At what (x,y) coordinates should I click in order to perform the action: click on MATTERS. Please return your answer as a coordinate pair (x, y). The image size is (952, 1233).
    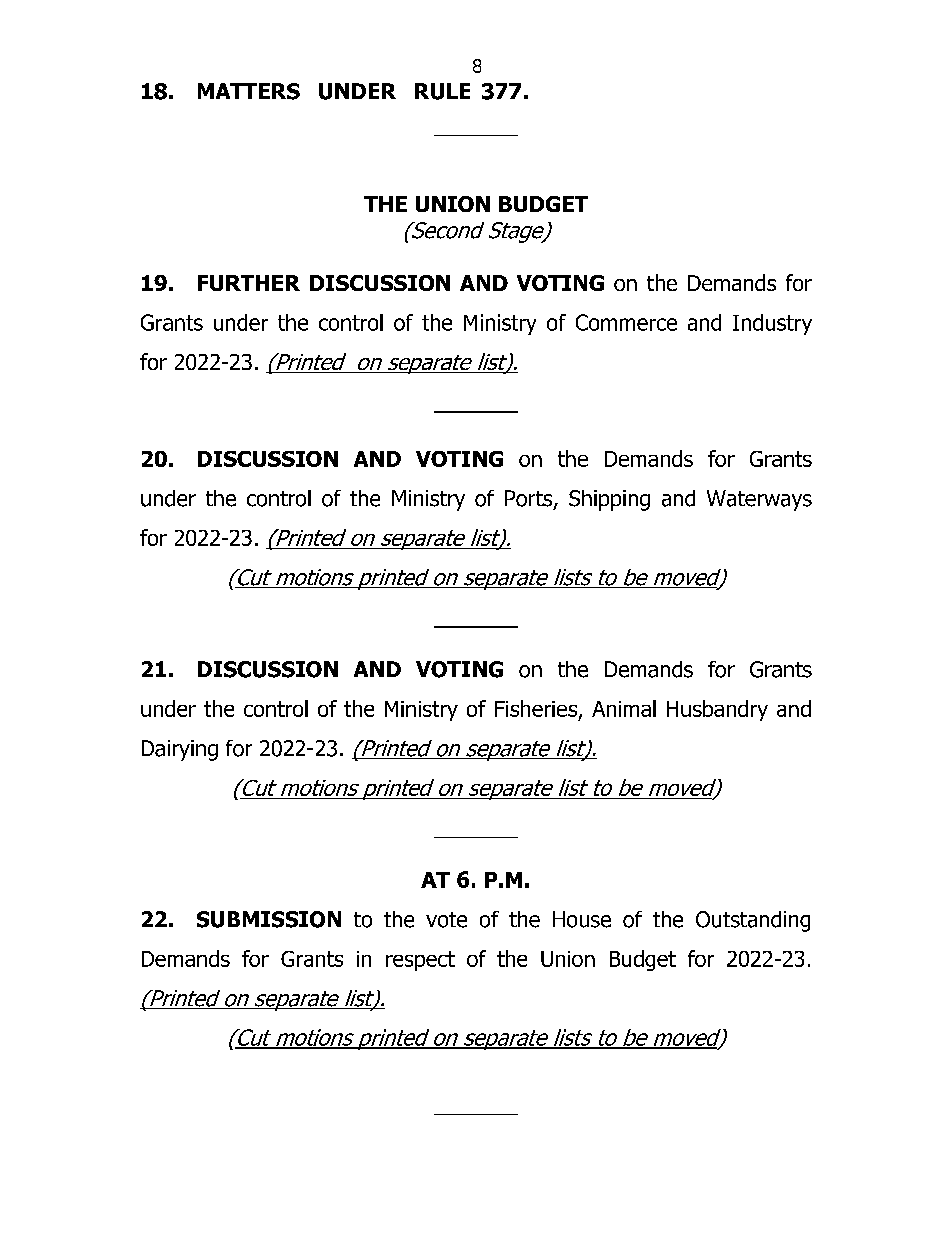
    Looking at the image, I should click on (249, 91).
